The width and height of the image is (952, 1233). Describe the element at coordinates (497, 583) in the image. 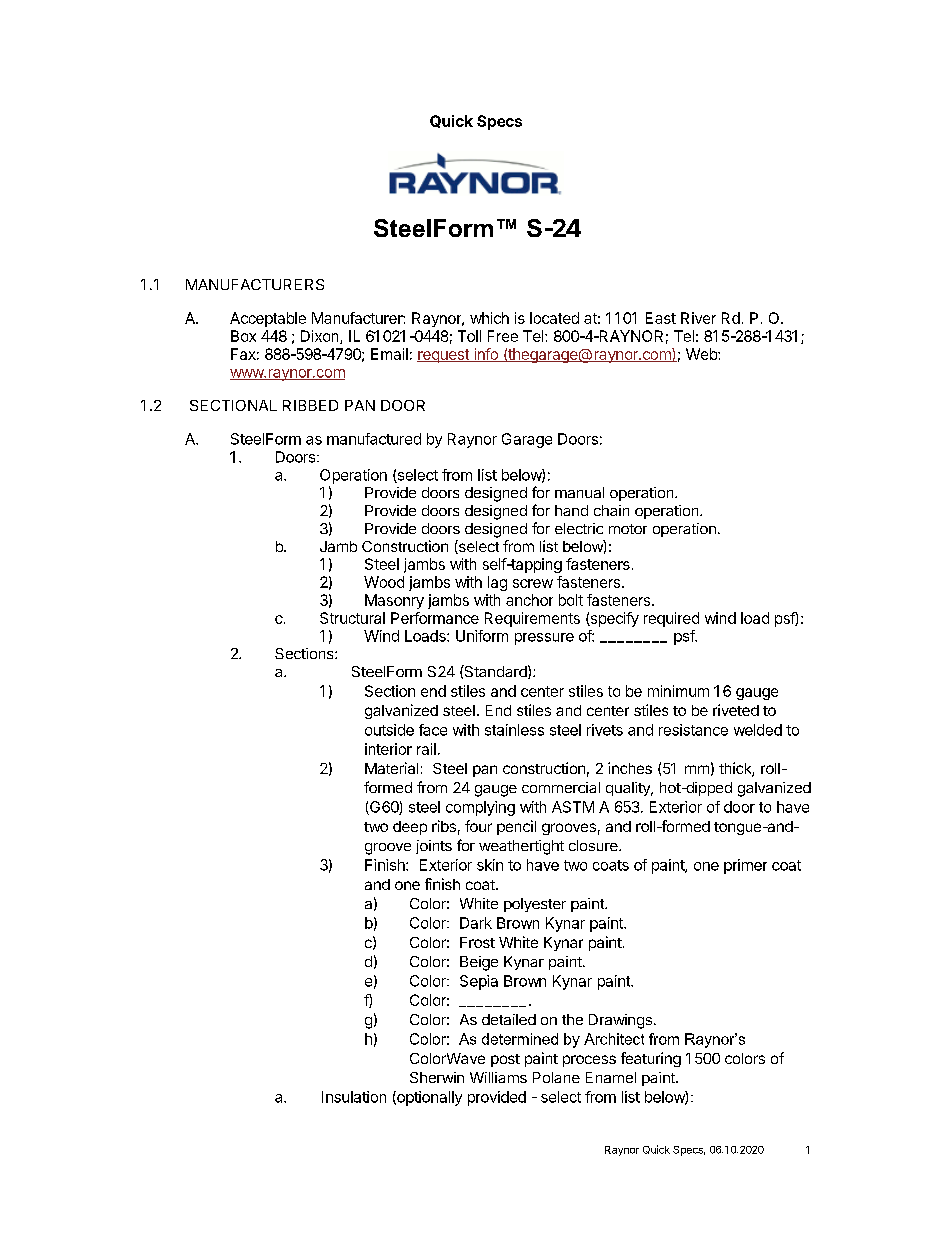

I see `lag` at that location.
